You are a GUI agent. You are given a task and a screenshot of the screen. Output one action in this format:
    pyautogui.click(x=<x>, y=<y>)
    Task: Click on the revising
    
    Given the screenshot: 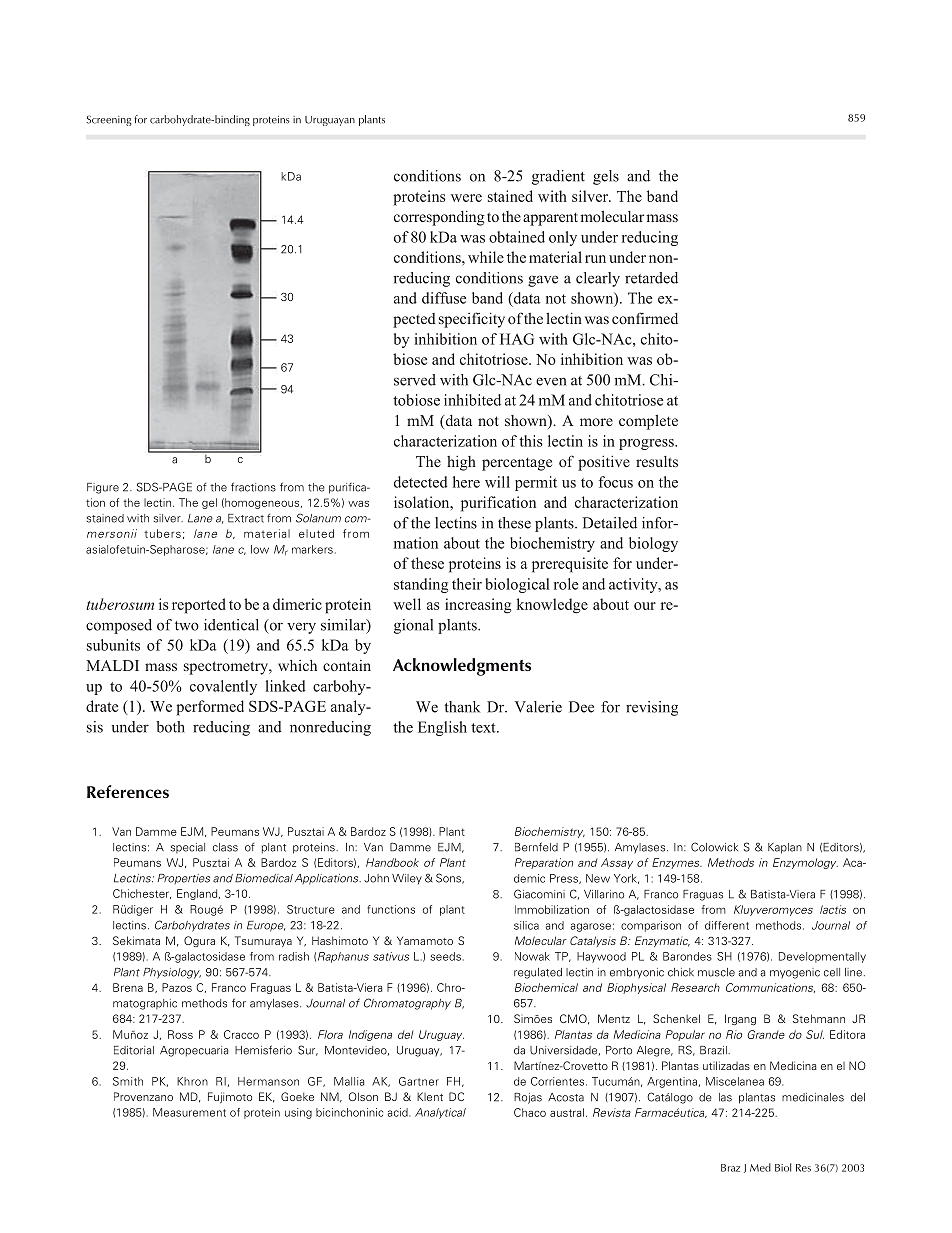 What is the action you would take?
    pyautogui.click(x=652, y=708)
